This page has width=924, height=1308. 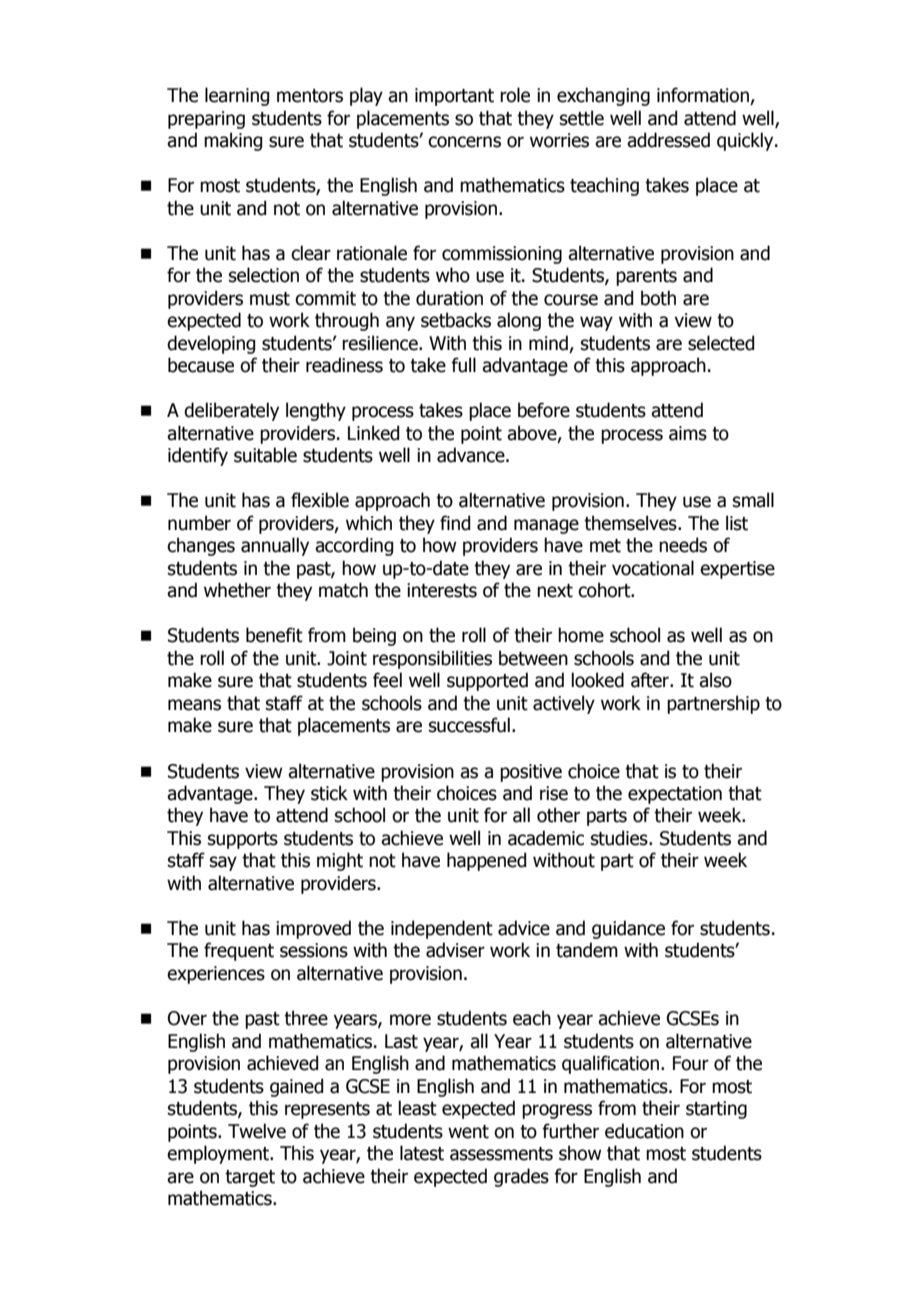 I want to click on responsibilities, so click(x=432, y=659).
